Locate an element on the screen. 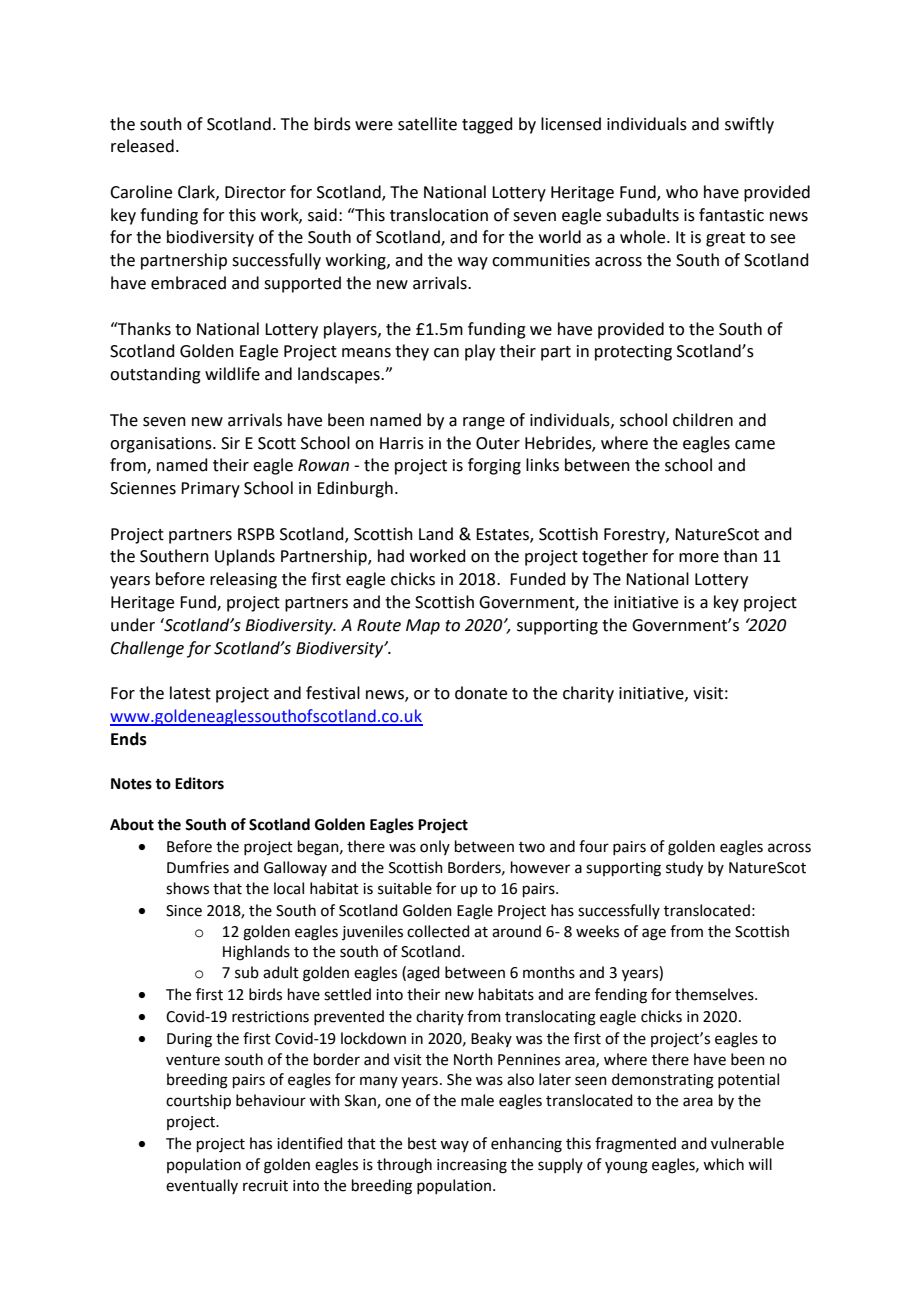  Editors is located at coordinates (199, 783).
